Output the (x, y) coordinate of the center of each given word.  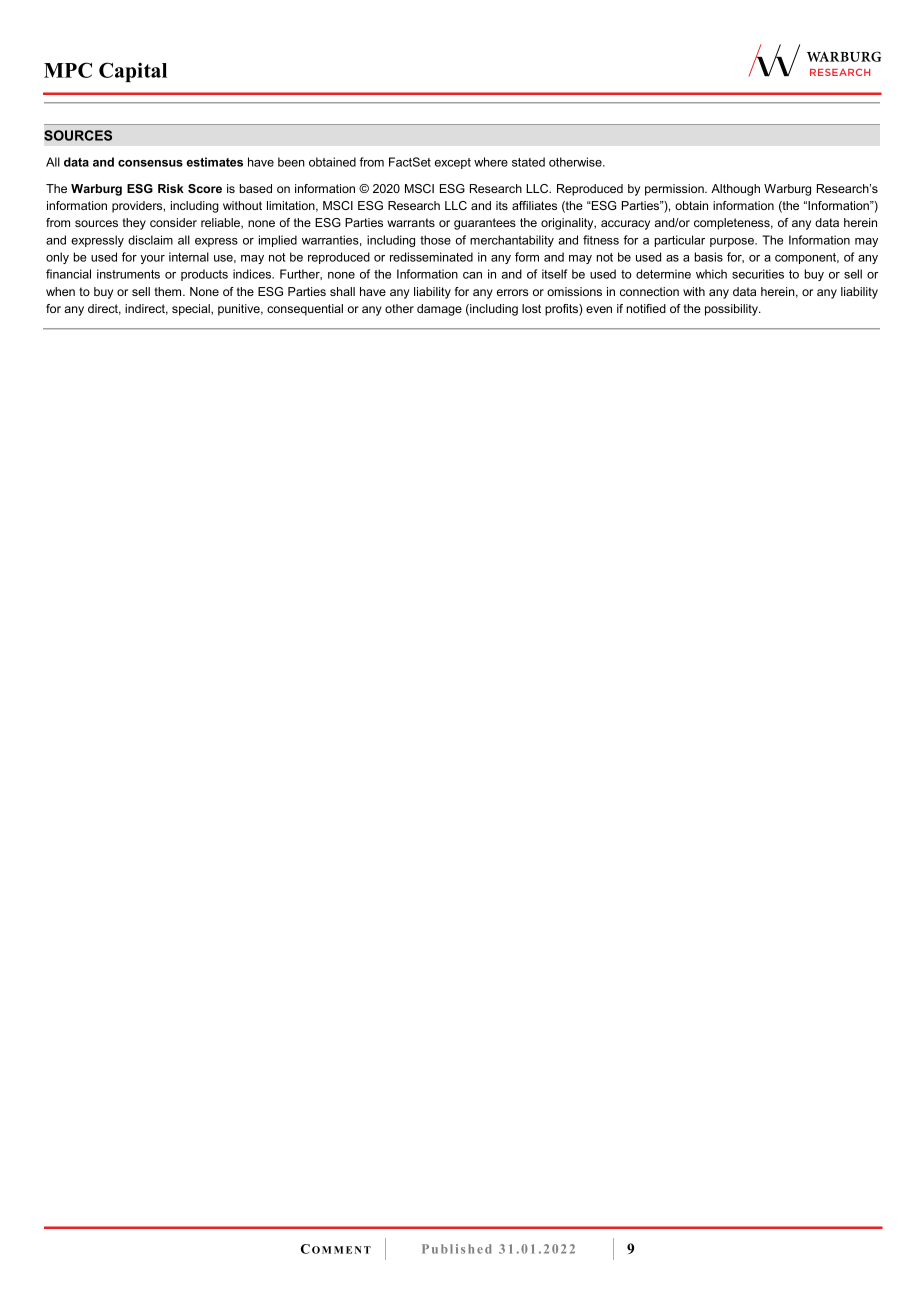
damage (439, 310)
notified (646, 308)
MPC (68, 70)
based (256, 188)
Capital (133, 72)
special (192, 310)
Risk (171, 188)
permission (675, 190)
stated (528, 162)
